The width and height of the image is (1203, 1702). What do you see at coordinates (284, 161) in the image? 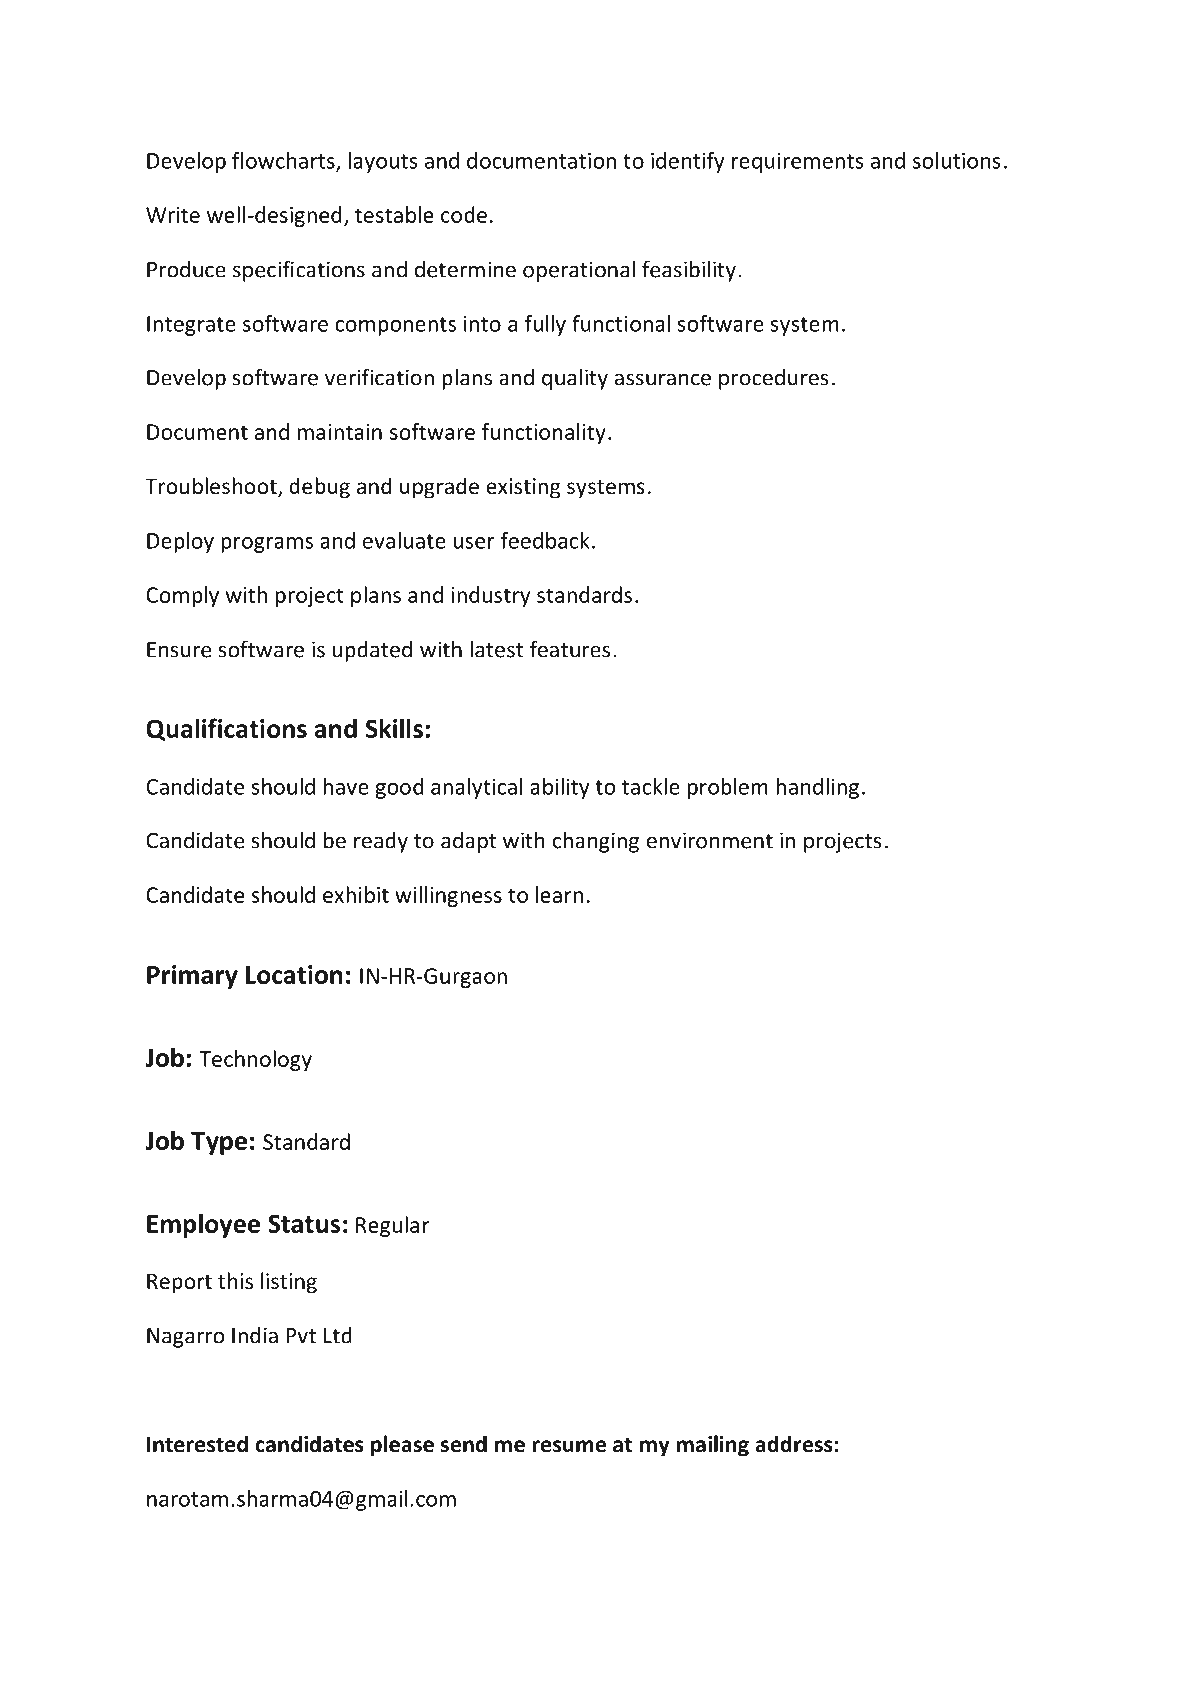
I see `flowcharts` at bounding box center [284, 161].
